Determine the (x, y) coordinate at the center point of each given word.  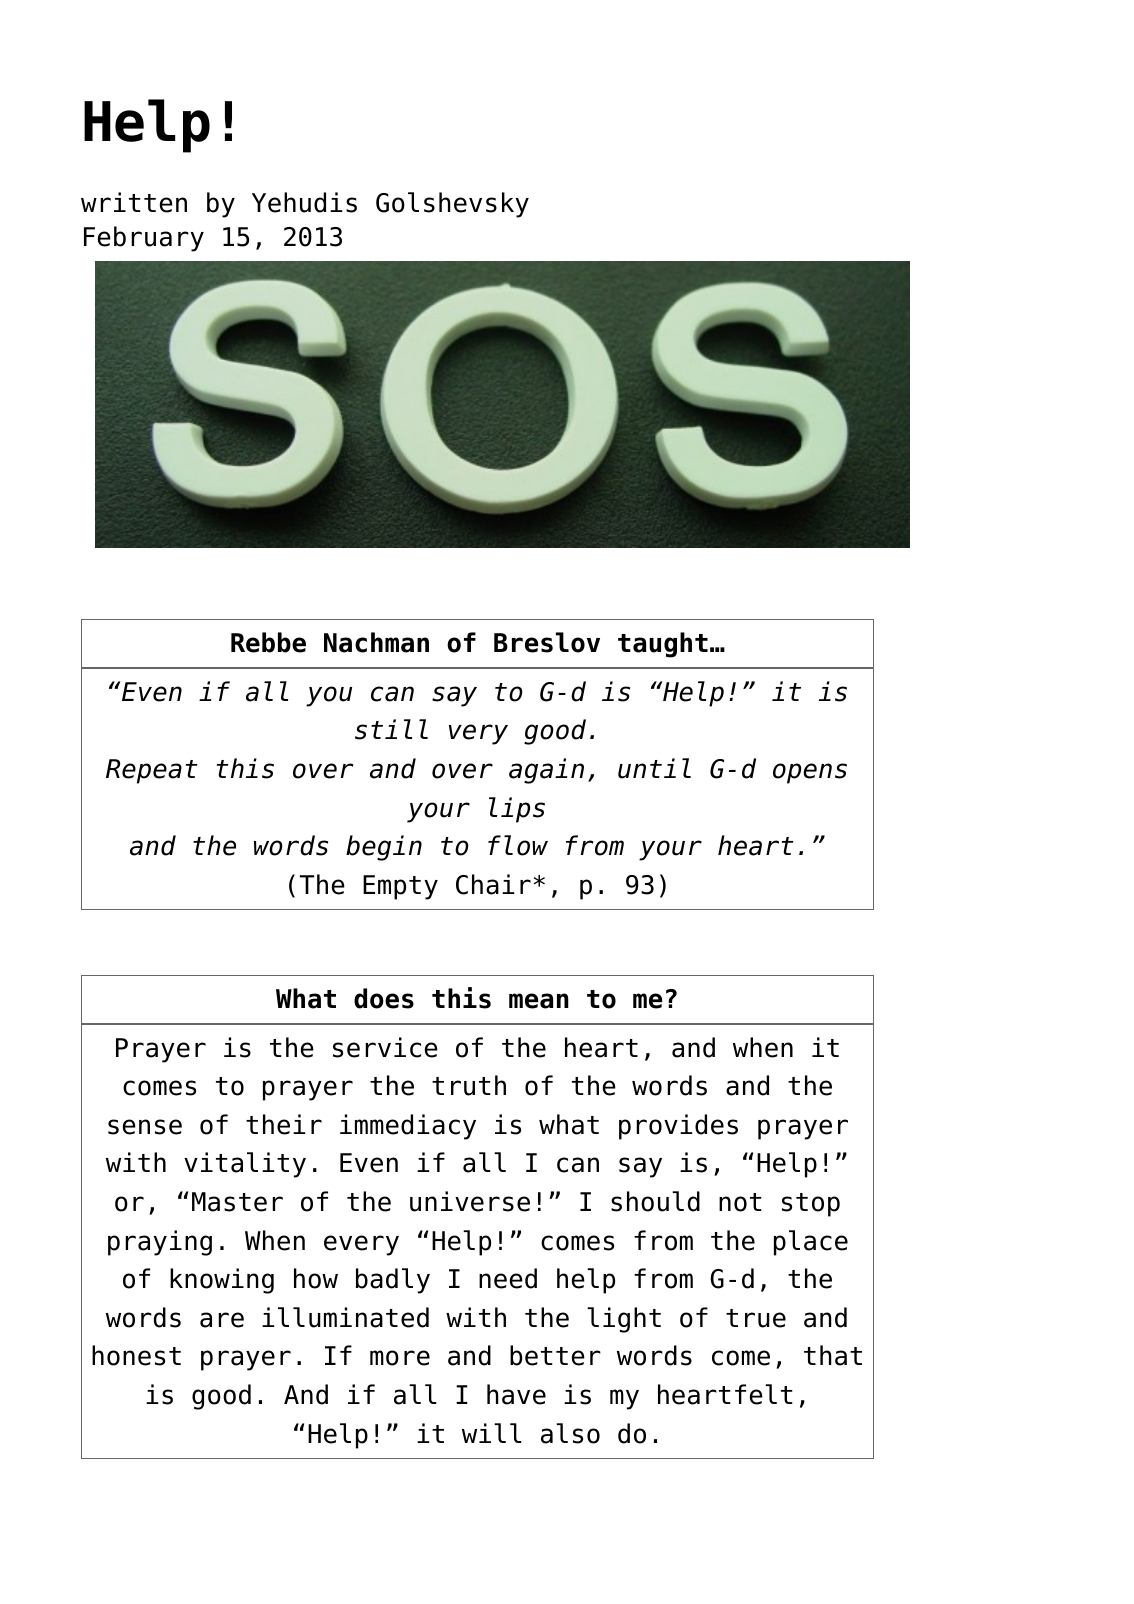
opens (810, 773)
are (222, 1320)
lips (517, 810)
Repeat (152, 771)
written (134, 202)
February (144, 239)
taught (663, 645)
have (516, 1394)
